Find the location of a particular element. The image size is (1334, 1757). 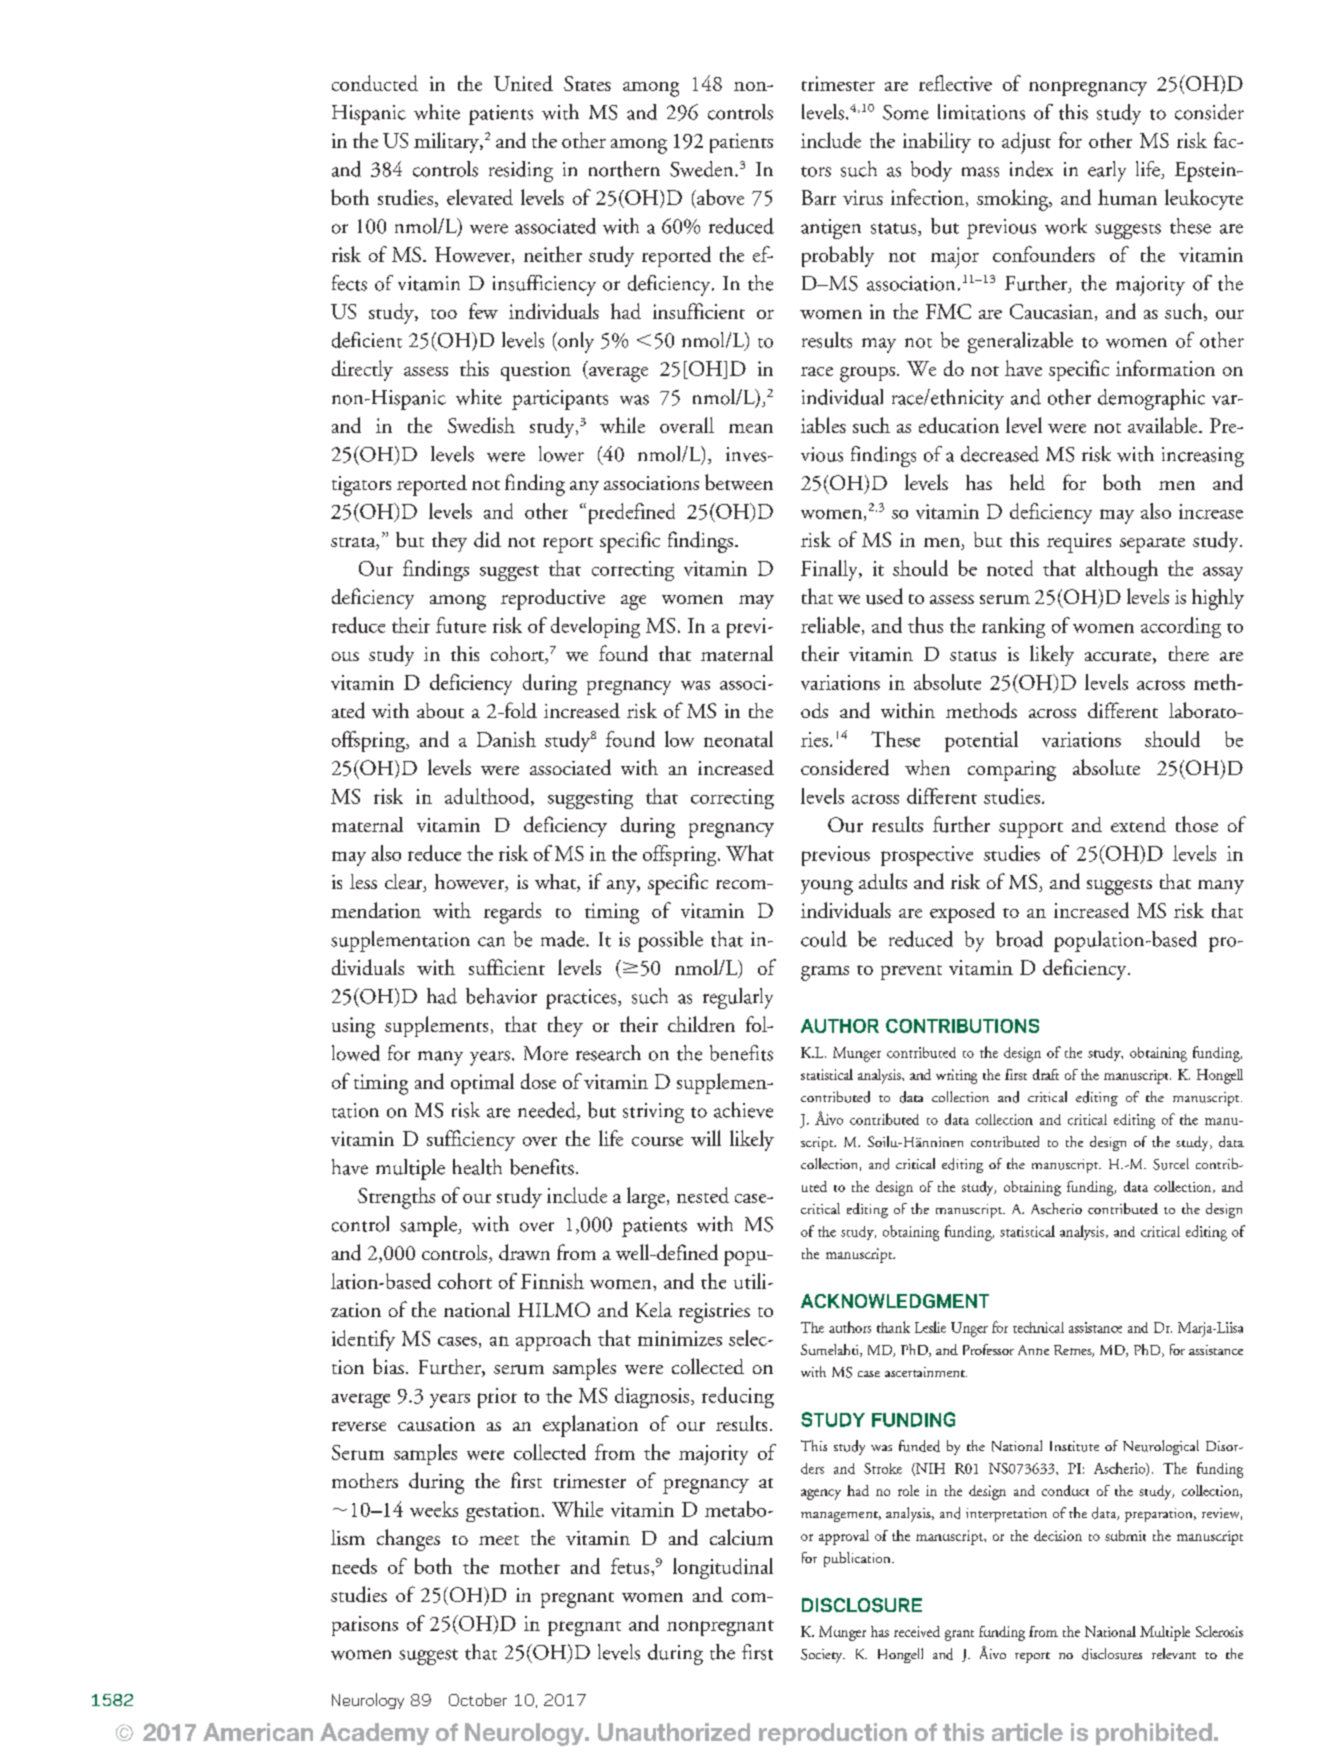

early is located at coordinates (1107, 171).
